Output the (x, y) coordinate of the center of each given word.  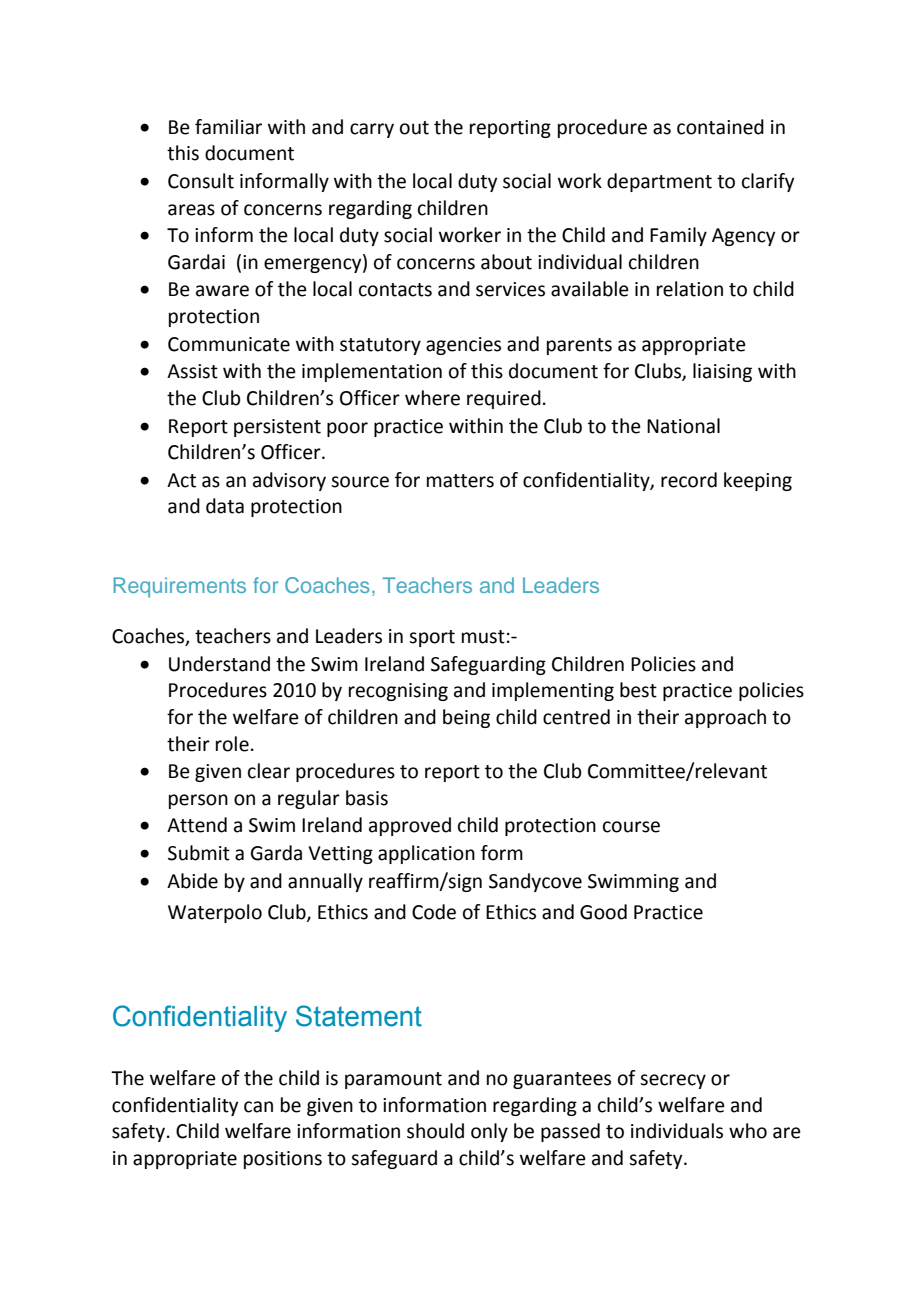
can (258, 1107)
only (489, 1132)
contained (720, 127)
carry (372, 130)
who (748, 1131)
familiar (228, 127)
